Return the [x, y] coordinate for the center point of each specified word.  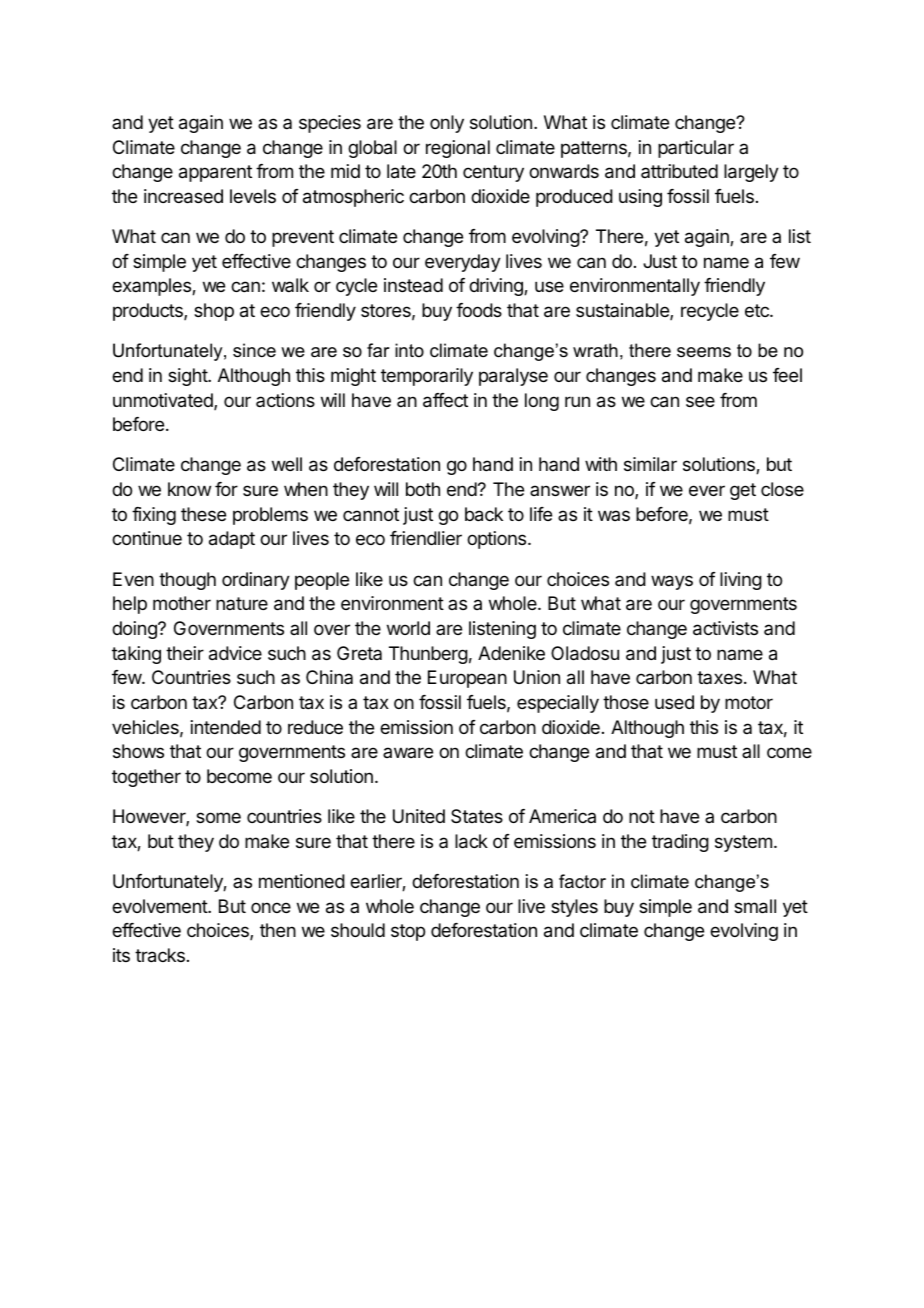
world [408, 628]
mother [182, 603]
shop [214, 312]
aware [408, 752]
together [146, 778]
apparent [215, 173]
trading [680, 843]
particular [696, 149]
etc [758, 310]
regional [458, 149]
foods [479, 310]
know [189, 489]
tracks [160, 955]
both [423, 489]
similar [650, 464]
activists [725, 628]
